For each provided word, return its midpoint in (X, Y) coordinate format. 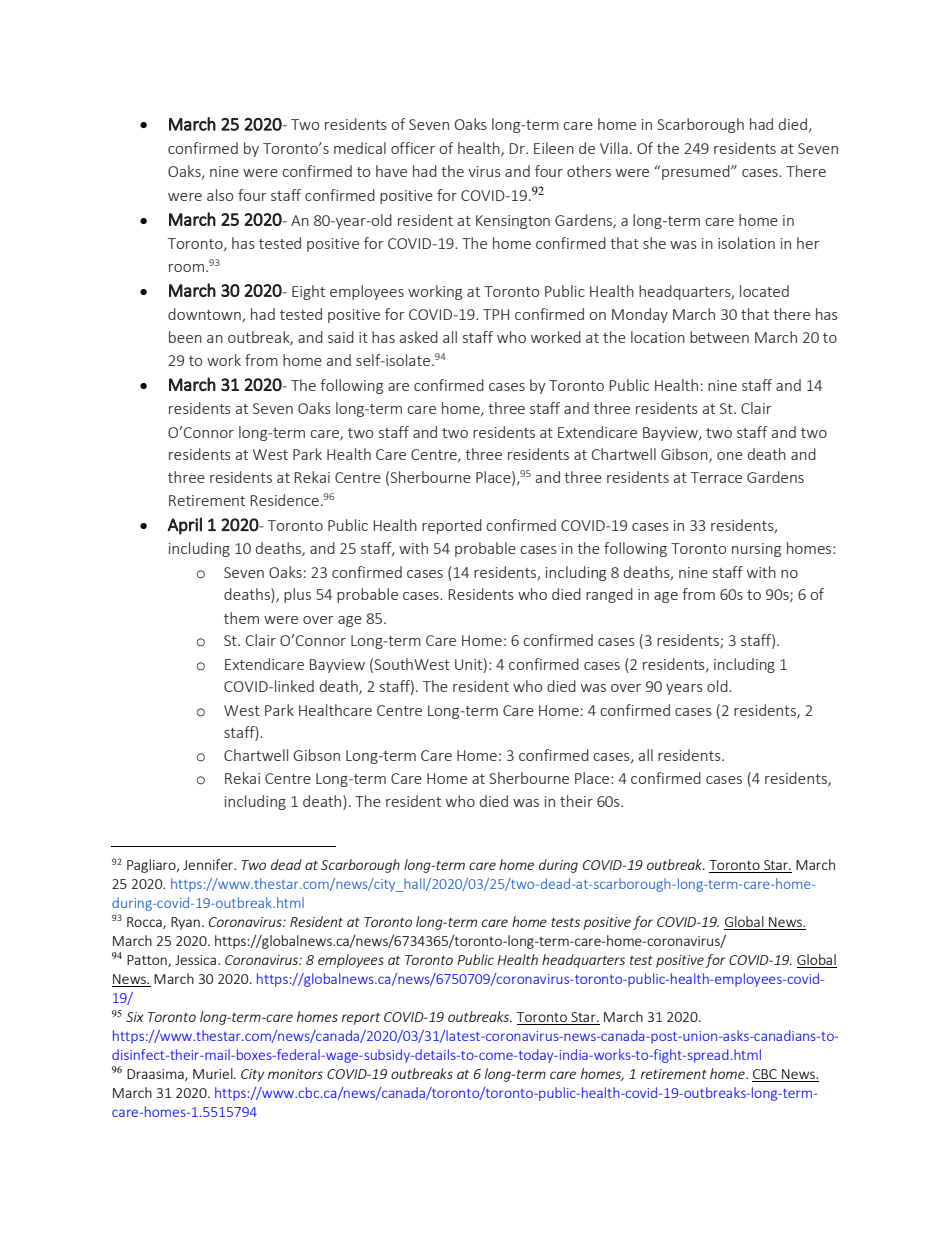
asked (419, 337)
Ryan (185, 923)
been (185, 337)
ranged (609, 595)
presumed (697, 172)
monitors (295, 1074)
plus (297, 595)
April (184, 526)
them (241, 618)
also (220, 195)
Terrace (716, 477)
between (719, 337)
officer (413, 148)
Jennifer (209, 864)
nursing (756, 550)
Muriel (214, 1073)
